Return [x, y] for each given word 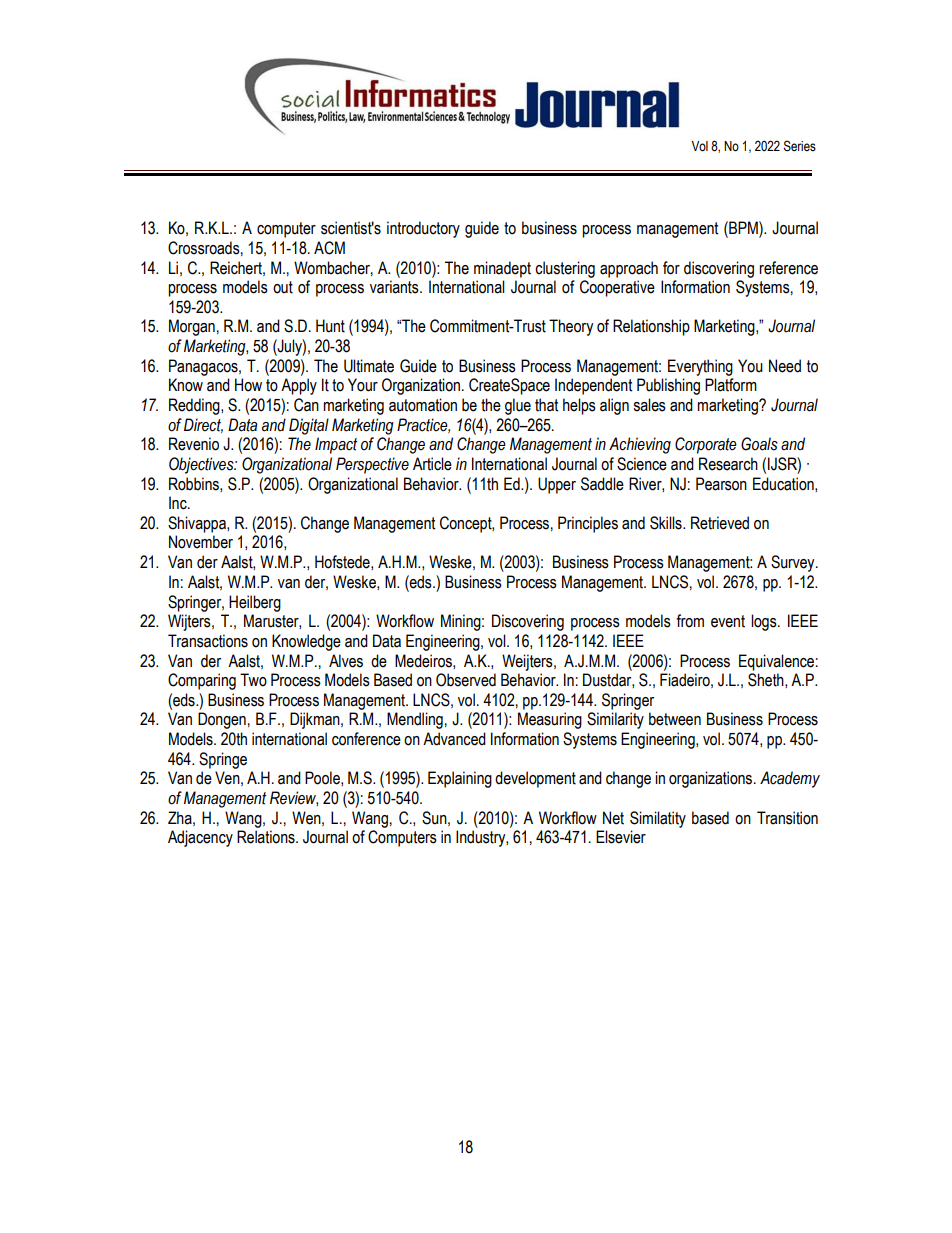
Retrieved [720, 523]
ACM [329, 248]
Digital [309, 426]
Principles [588, 524]
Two [253, 680]
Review [294, 798]
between [675, 719]
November [201, 542]
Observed [466, 680]
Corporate [706, 445]
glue [518, 406]
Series [800, 146]
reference [788, 268]
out [283, 287]
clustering [565, 269]
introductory [423, 229]
